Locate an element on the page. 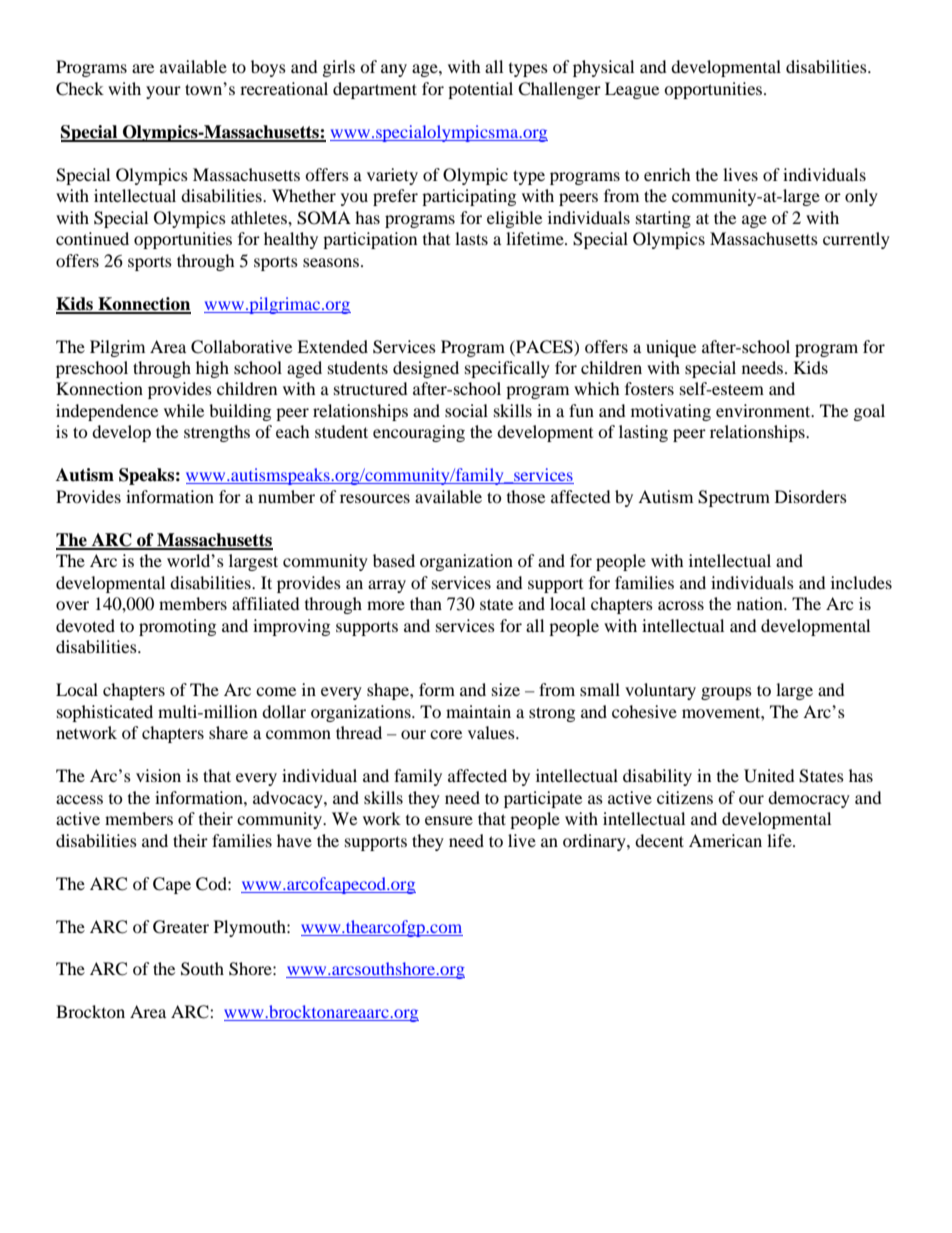 The height and width of the image is (1233, 952). those is located at coordinates (526, 496).
